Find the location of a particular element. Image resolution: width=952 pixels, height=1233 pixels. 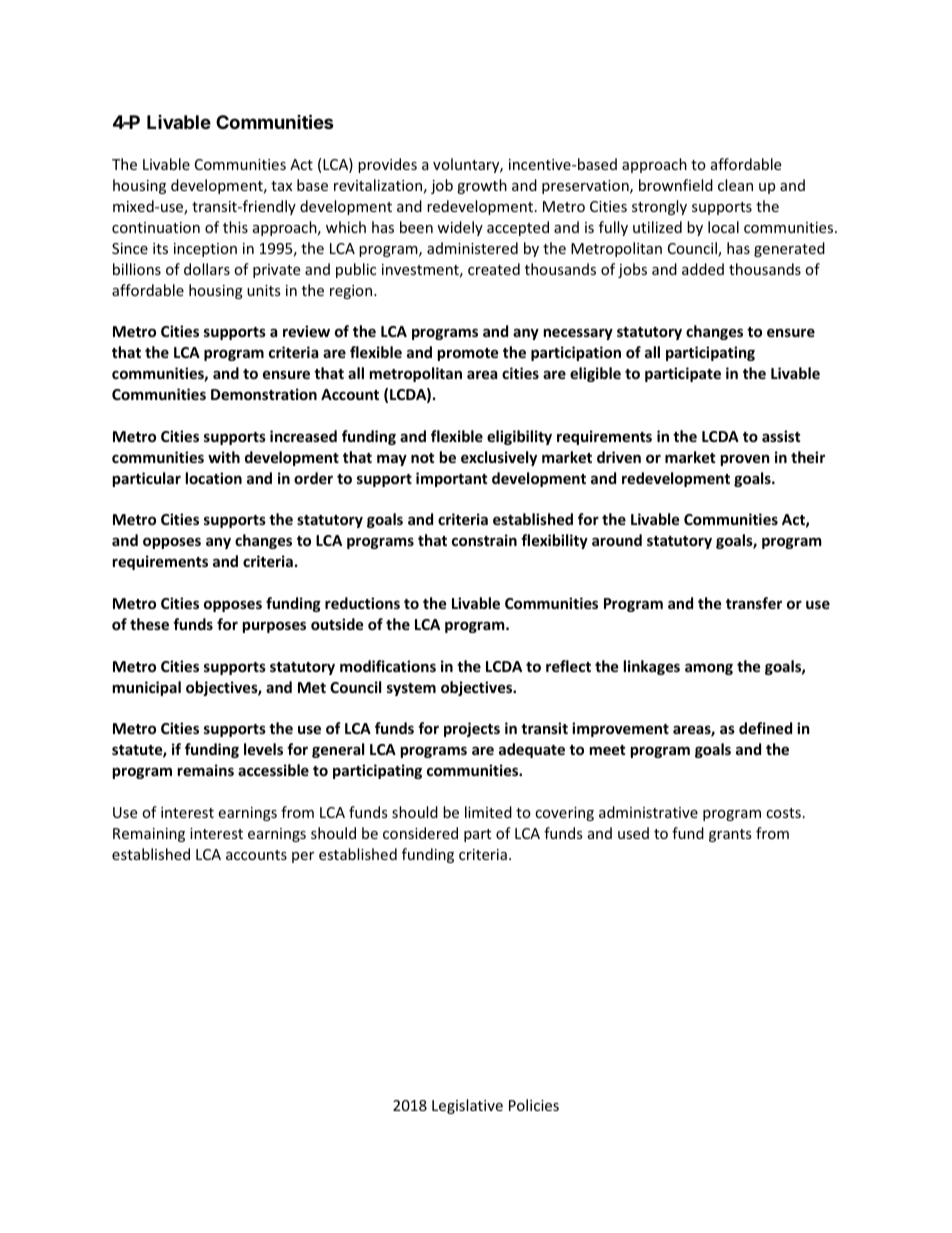

important is located at coordinates (452, 479).
